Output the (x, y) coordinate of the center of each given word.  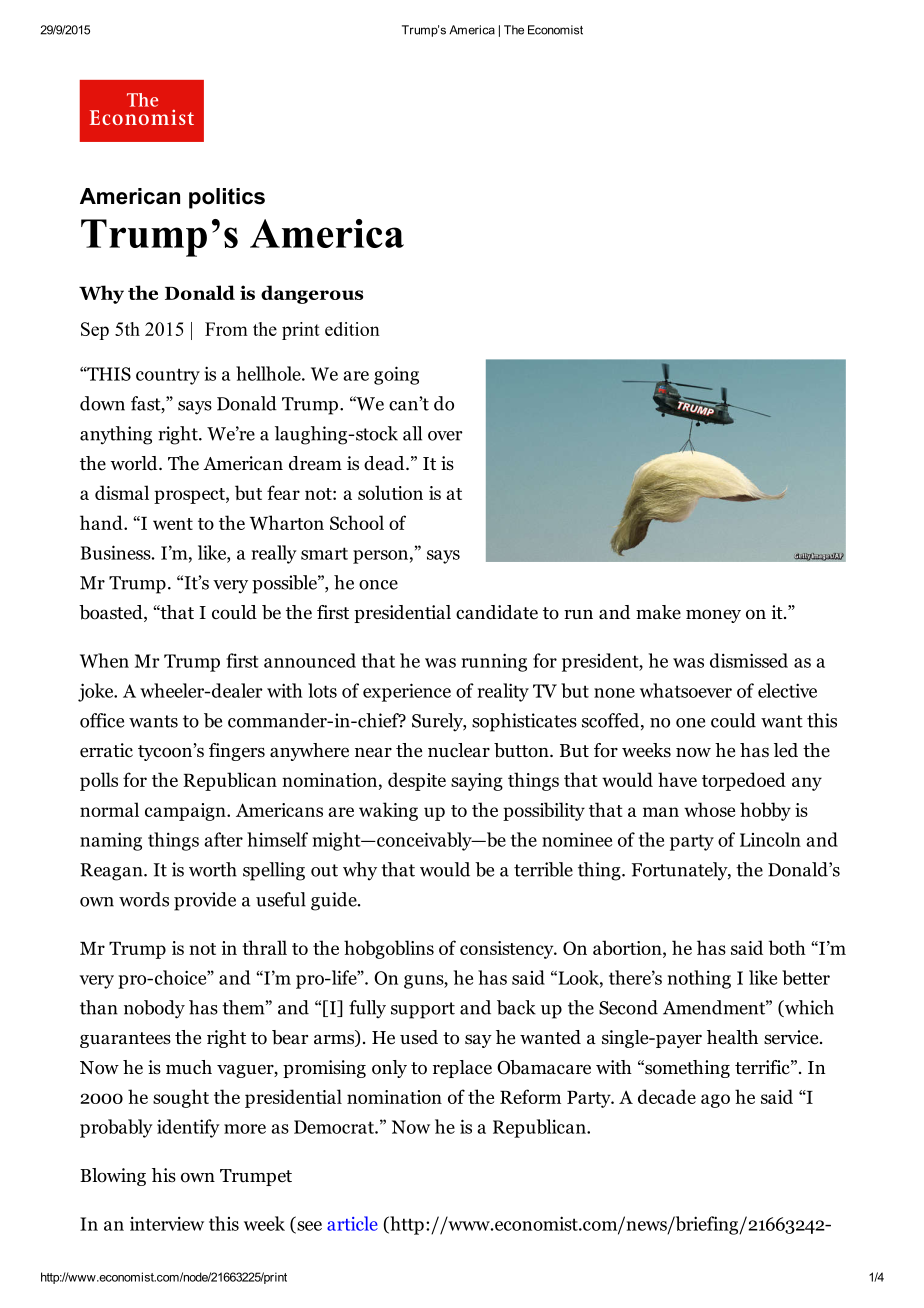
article (352, 1223)
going (396, 375)
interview (167, 1223)
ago (715, 1101)
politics (227, 198)
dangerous (312, 294)
